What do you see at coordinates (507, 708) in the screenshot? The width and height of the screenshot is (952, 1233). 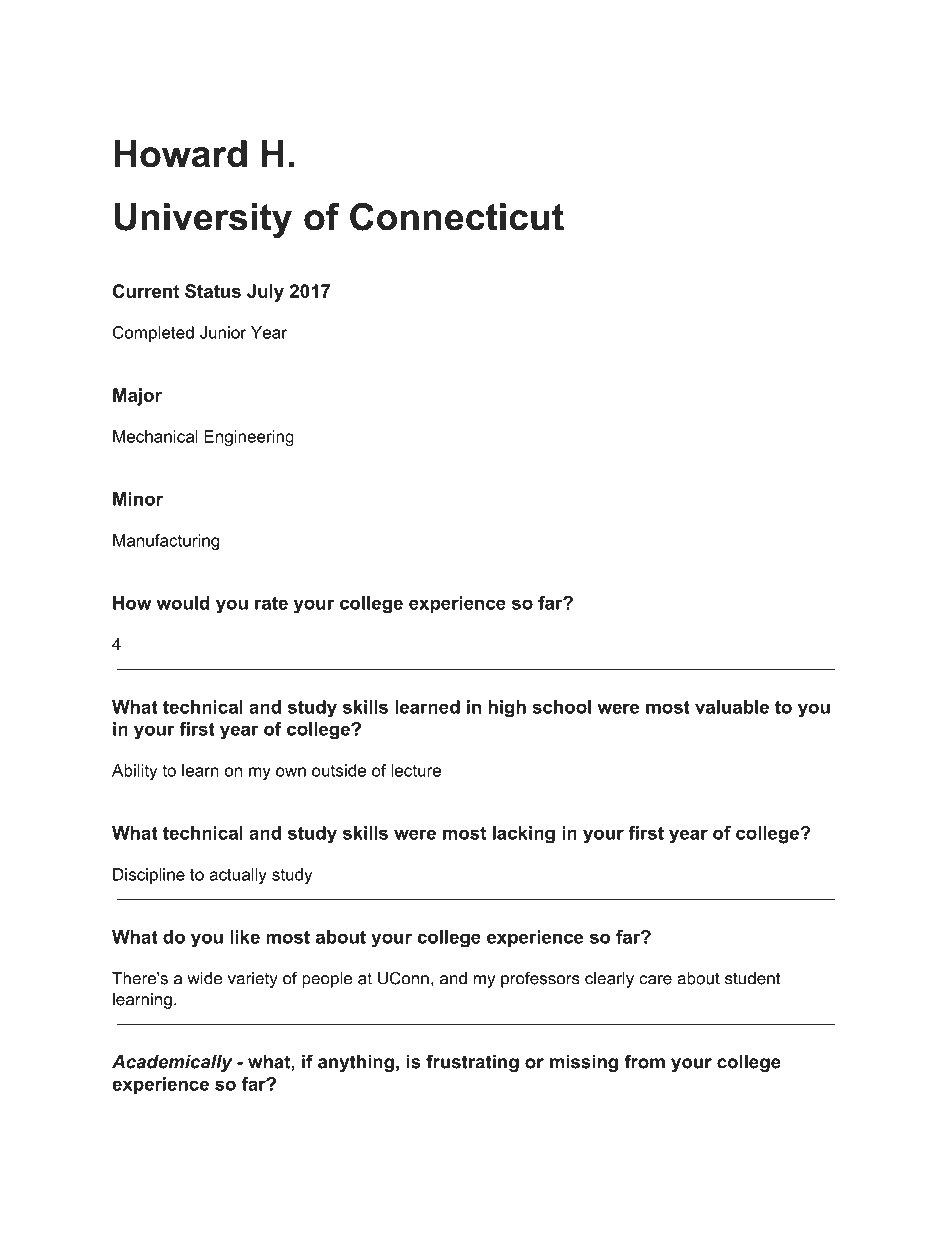 I see `high` at bounding box center [507, 708].
